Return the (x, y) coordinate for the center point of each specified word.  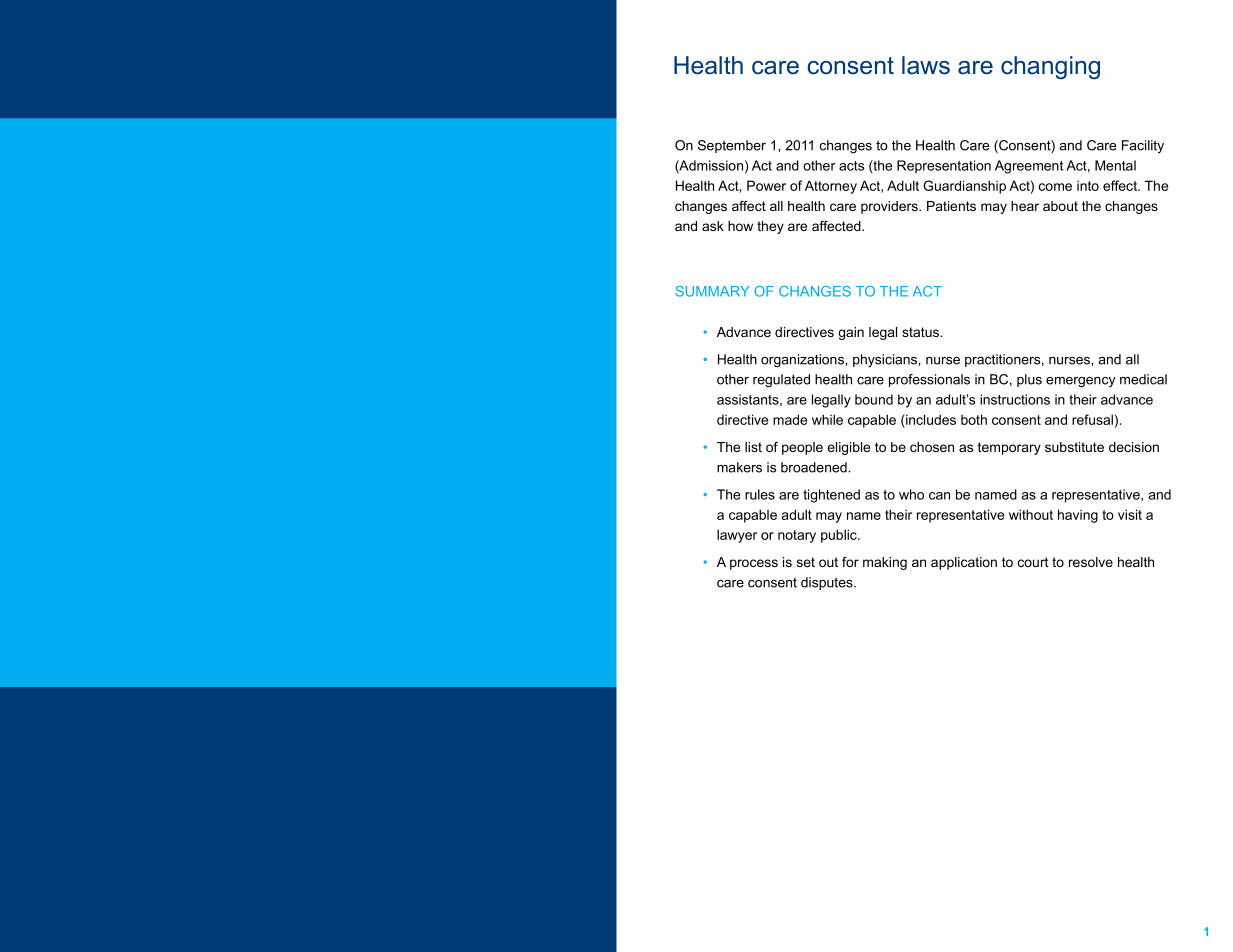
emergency (1081, 382)
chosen (932, 447)
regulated (781, 380)
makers (739, 467)
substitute (1074, 447)
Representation (944, 166)
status (921, 332)
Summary (712, 291)
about (1060, 206)
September (732, 146)
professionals (929, 380)
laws (926, 65)
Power (766, 185)
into (1088, 186)
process (754, 564)
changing (1050, 67)
